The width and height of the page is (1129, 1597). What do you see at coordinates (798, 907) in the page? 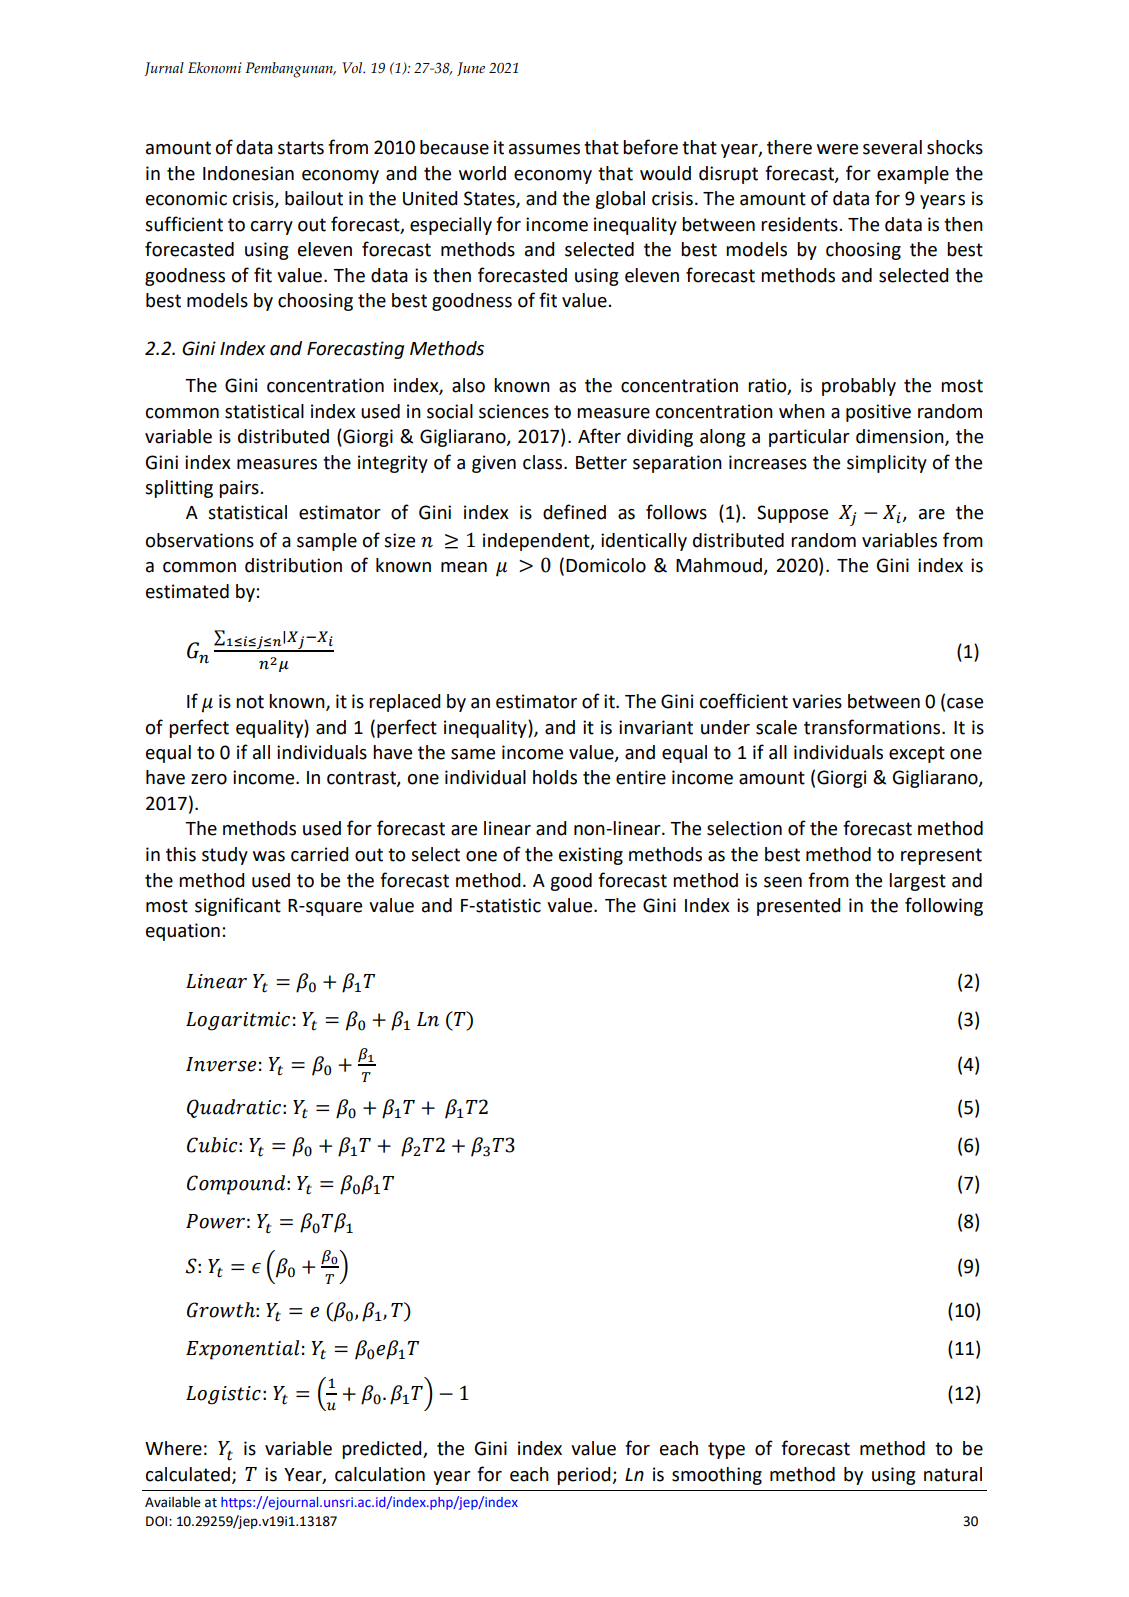
I see `presented` at bounding box center [798, 907].
